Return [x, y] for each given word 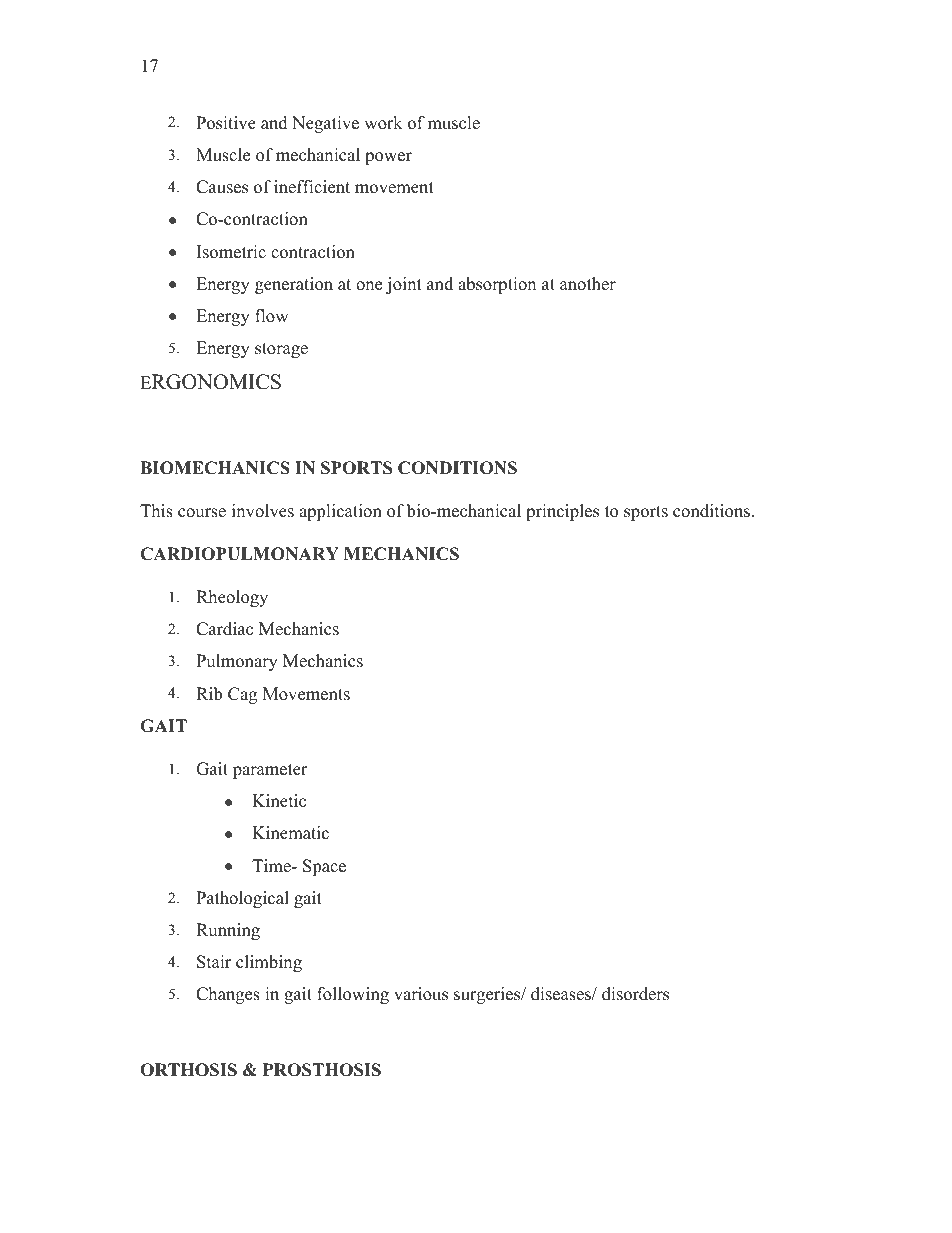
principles [562, 512]
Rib [209, 694]
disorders [635, 994]
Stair [214, 962]
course [202, 513]
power [388, 158]
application [340, 512]
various [421, 994]
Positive [226, 123]
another [588, 284]
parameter [270, 771]
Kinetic [279, 801]
